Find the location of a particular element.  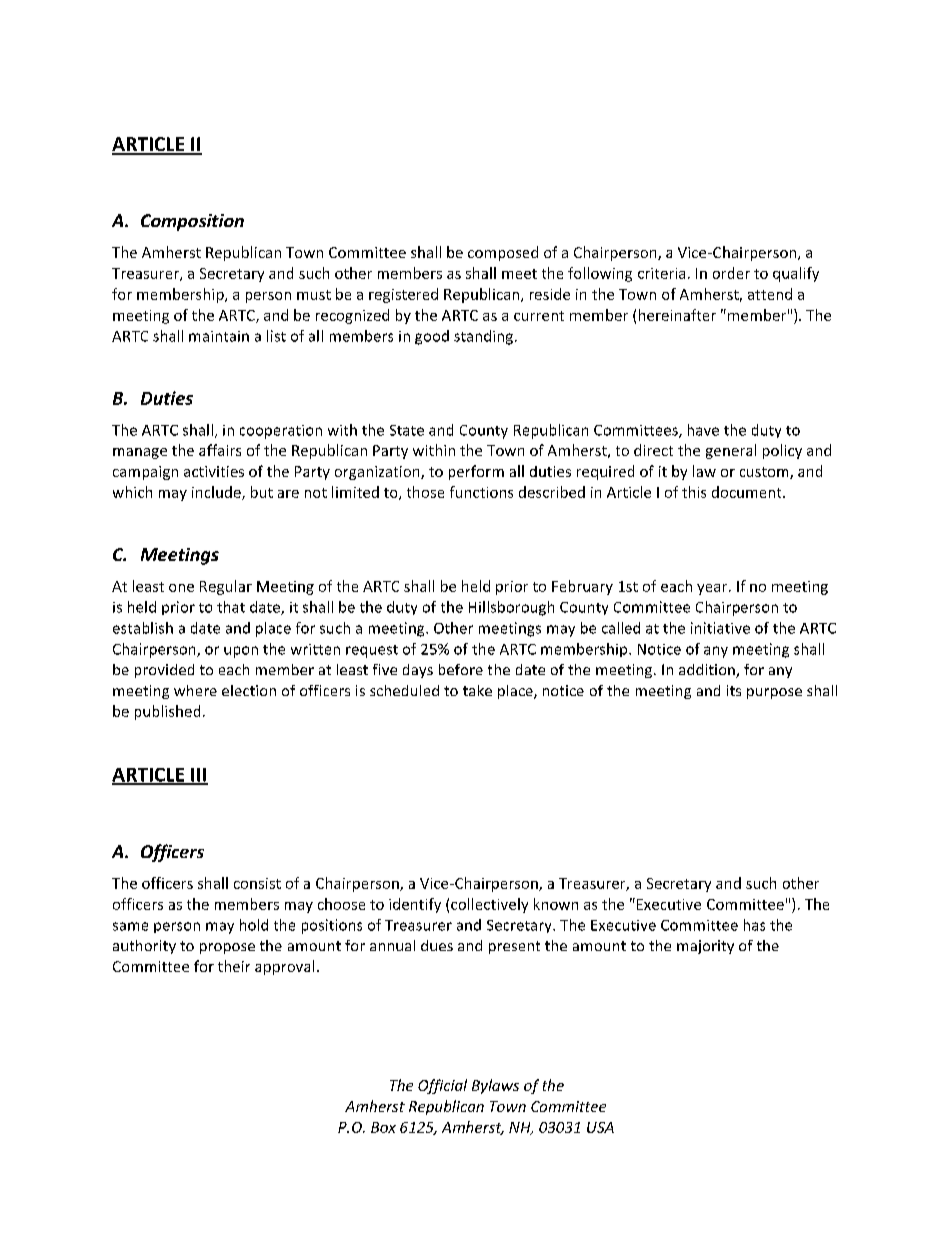

order is located at coordinates (731, 273).
